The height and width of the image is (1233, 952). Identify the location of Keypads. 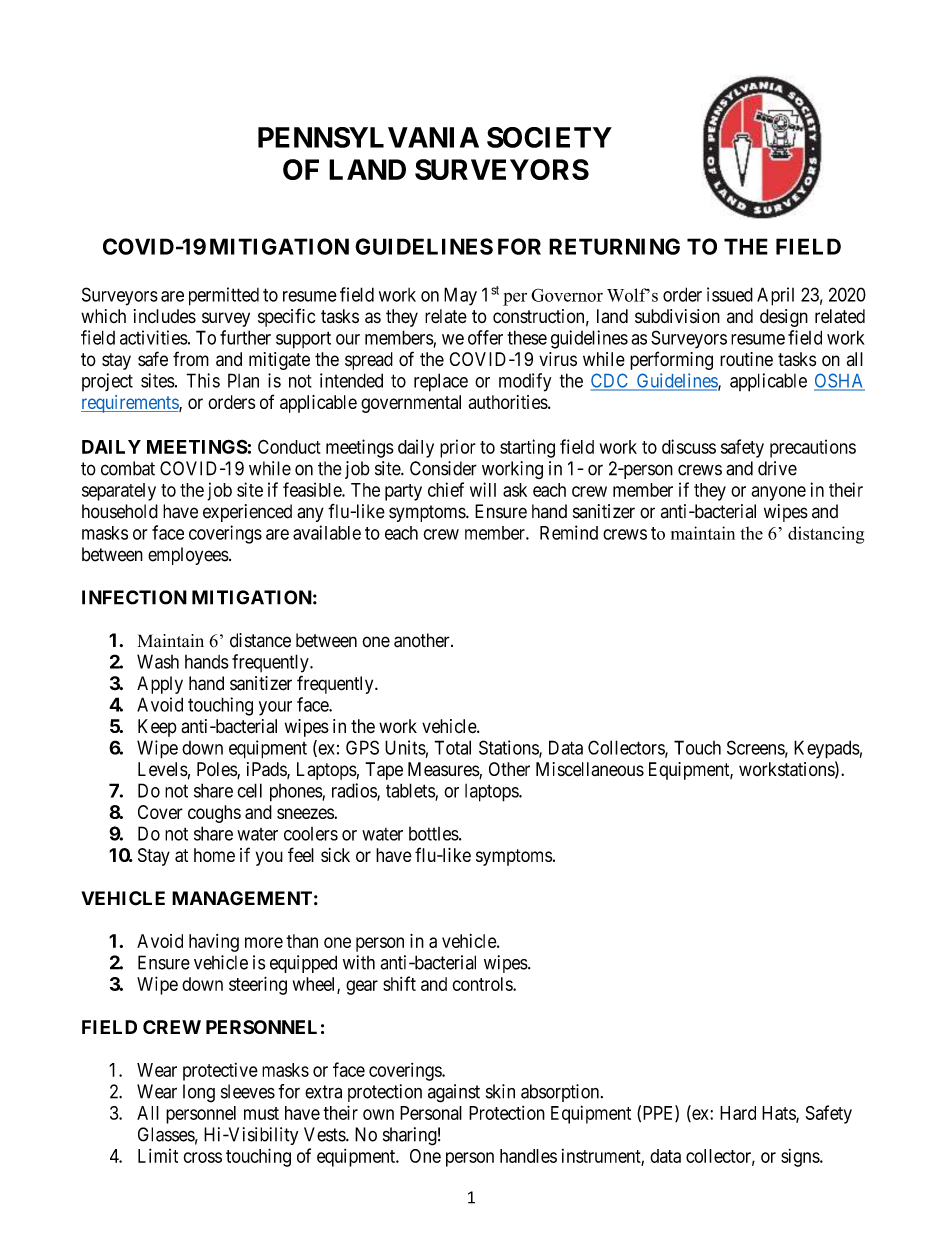
(827, 749).
